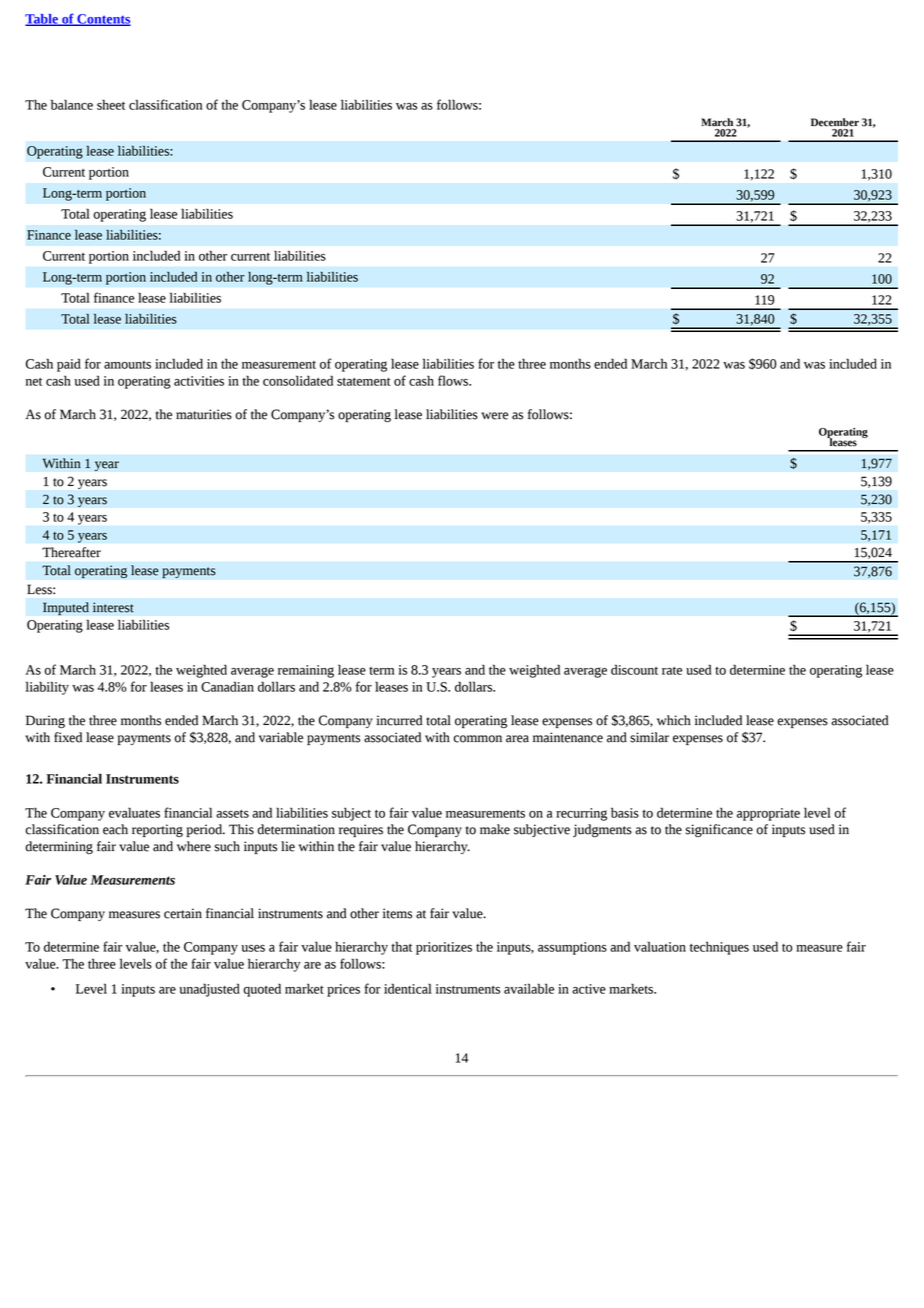  What do you see at coordinates (127, 365) in the screenshot?
I see `amounts` at bounding box center [127, 365].
